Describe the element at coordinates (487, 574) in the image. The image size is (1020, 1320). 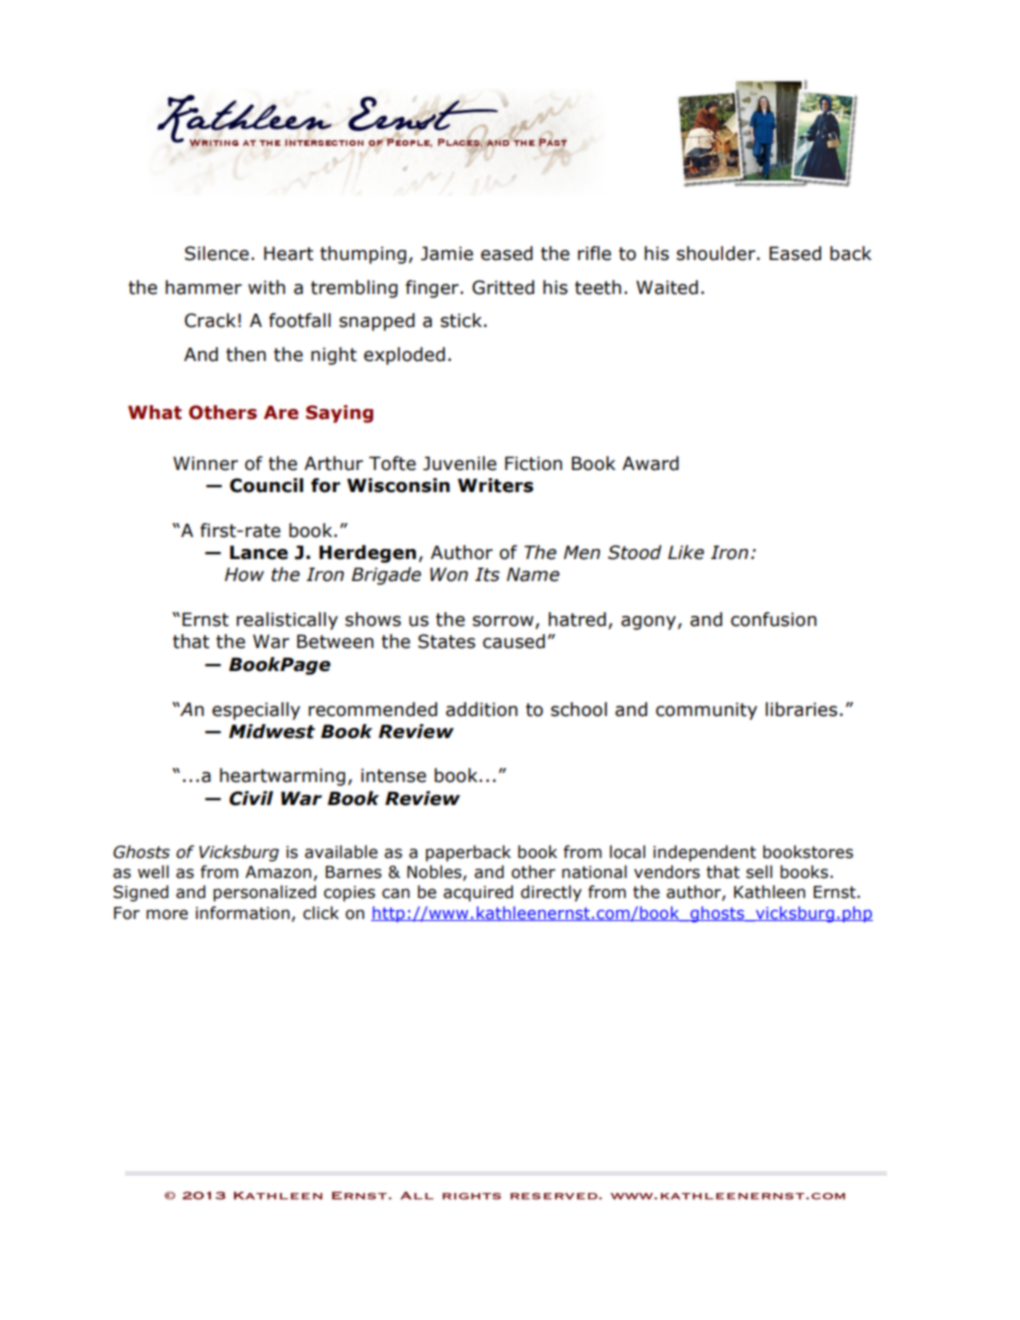
I see `Its` at that location.
